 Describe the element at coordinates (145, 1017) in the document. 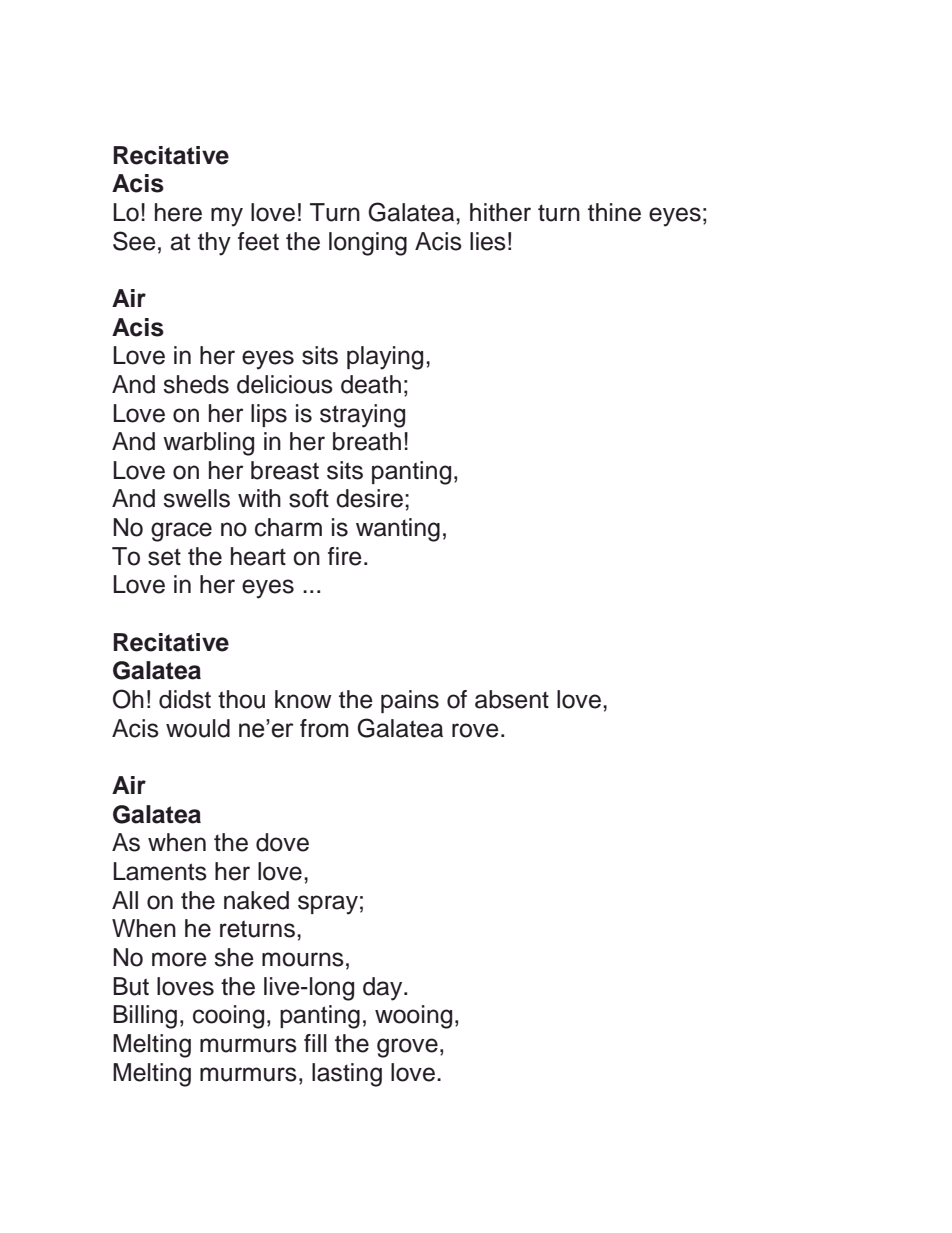

I see `Billing` at that location.
